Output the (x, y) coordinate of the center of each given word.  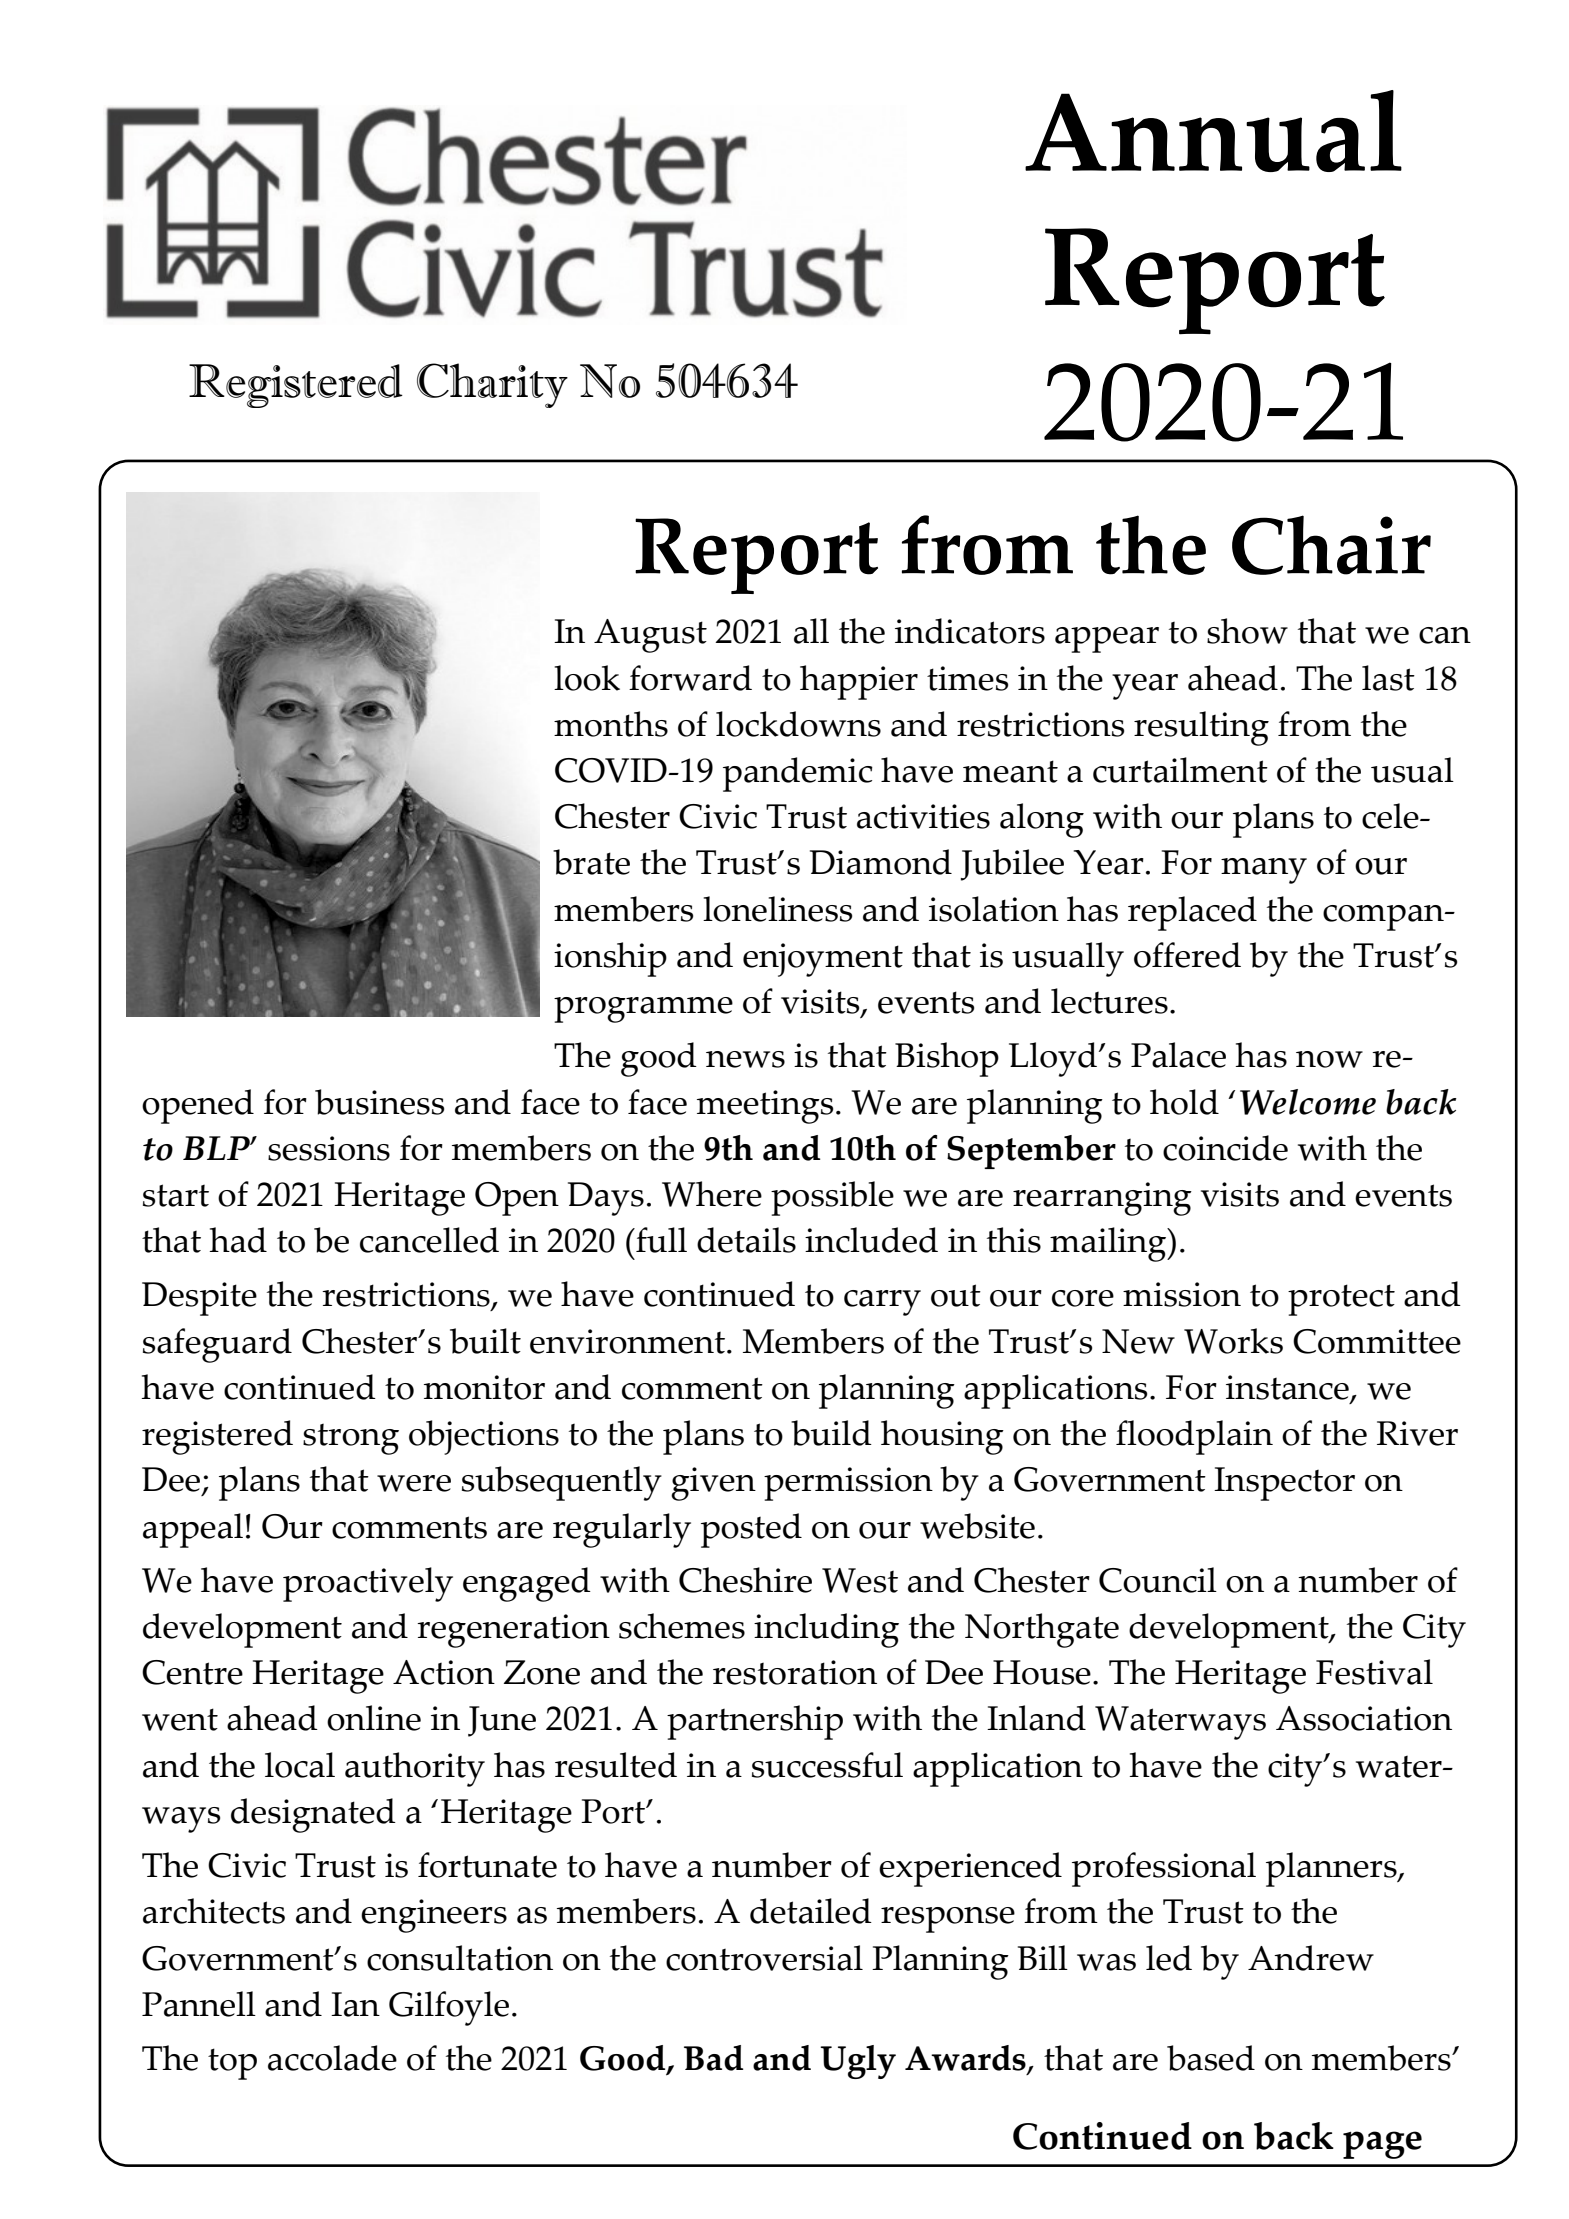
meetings (765, 1107)
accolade (332, 2058)
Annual (1213, 131)
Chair (1331, 545)
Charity (492, 385)
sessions (329, 1148)
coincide (1225, 1148)
